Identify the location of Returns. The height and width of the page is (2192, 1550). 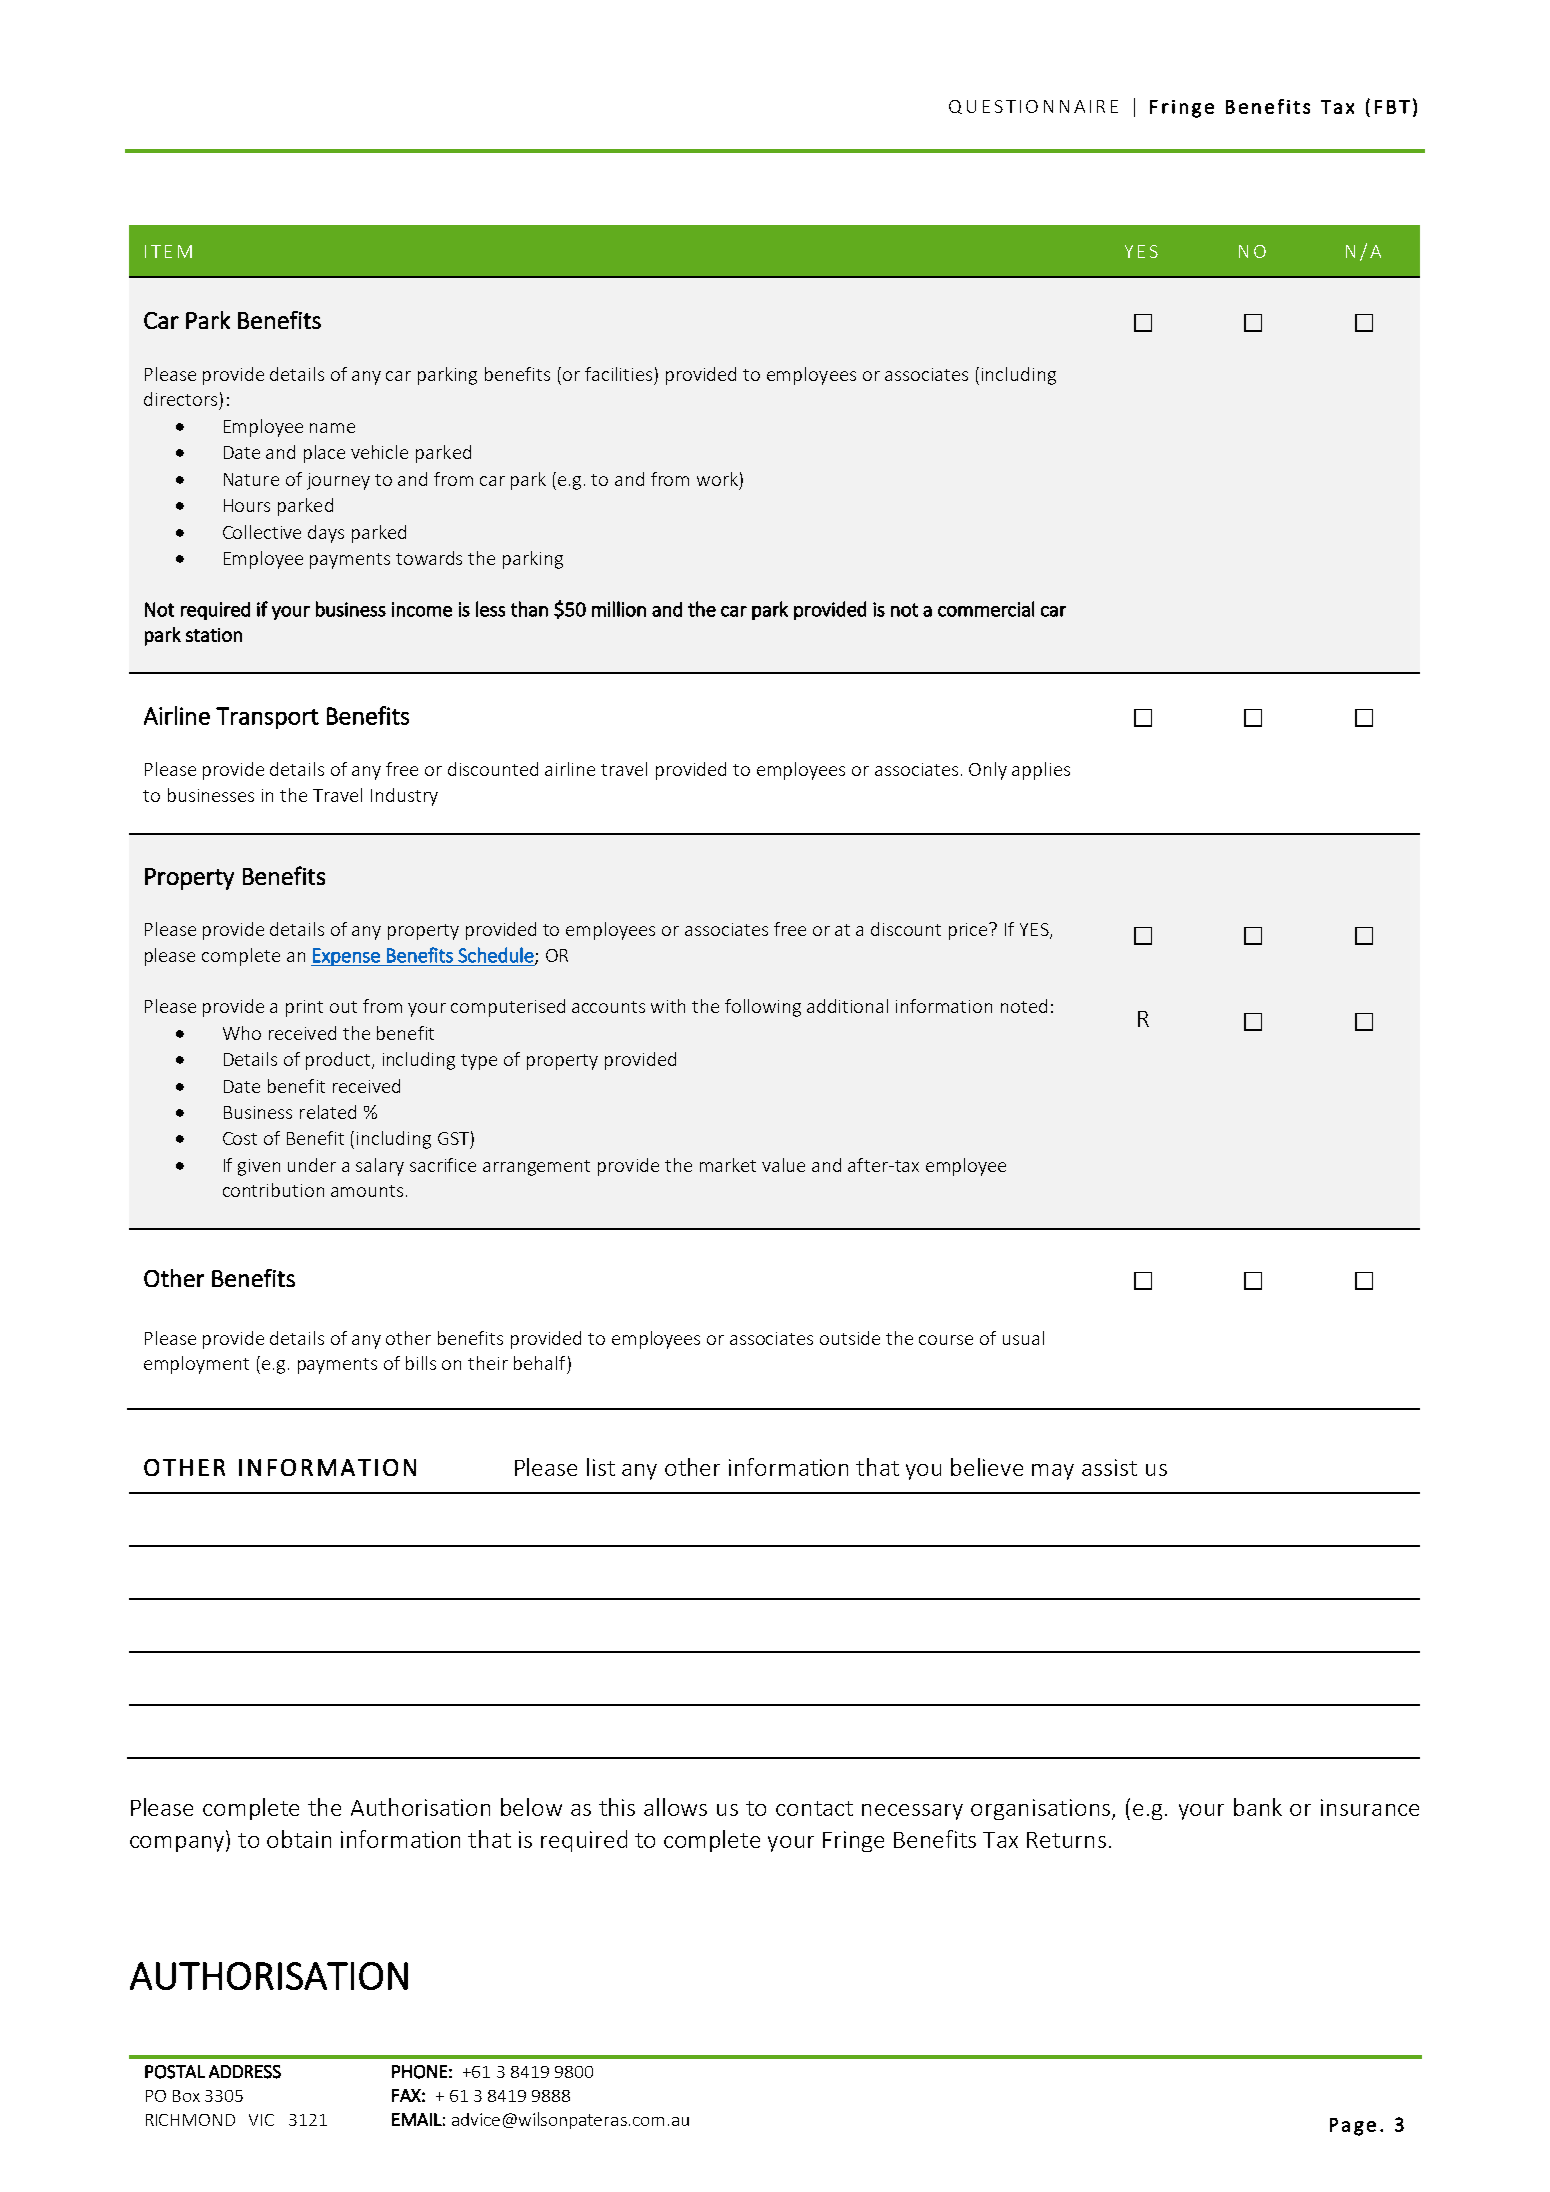
(1066, 1840).
